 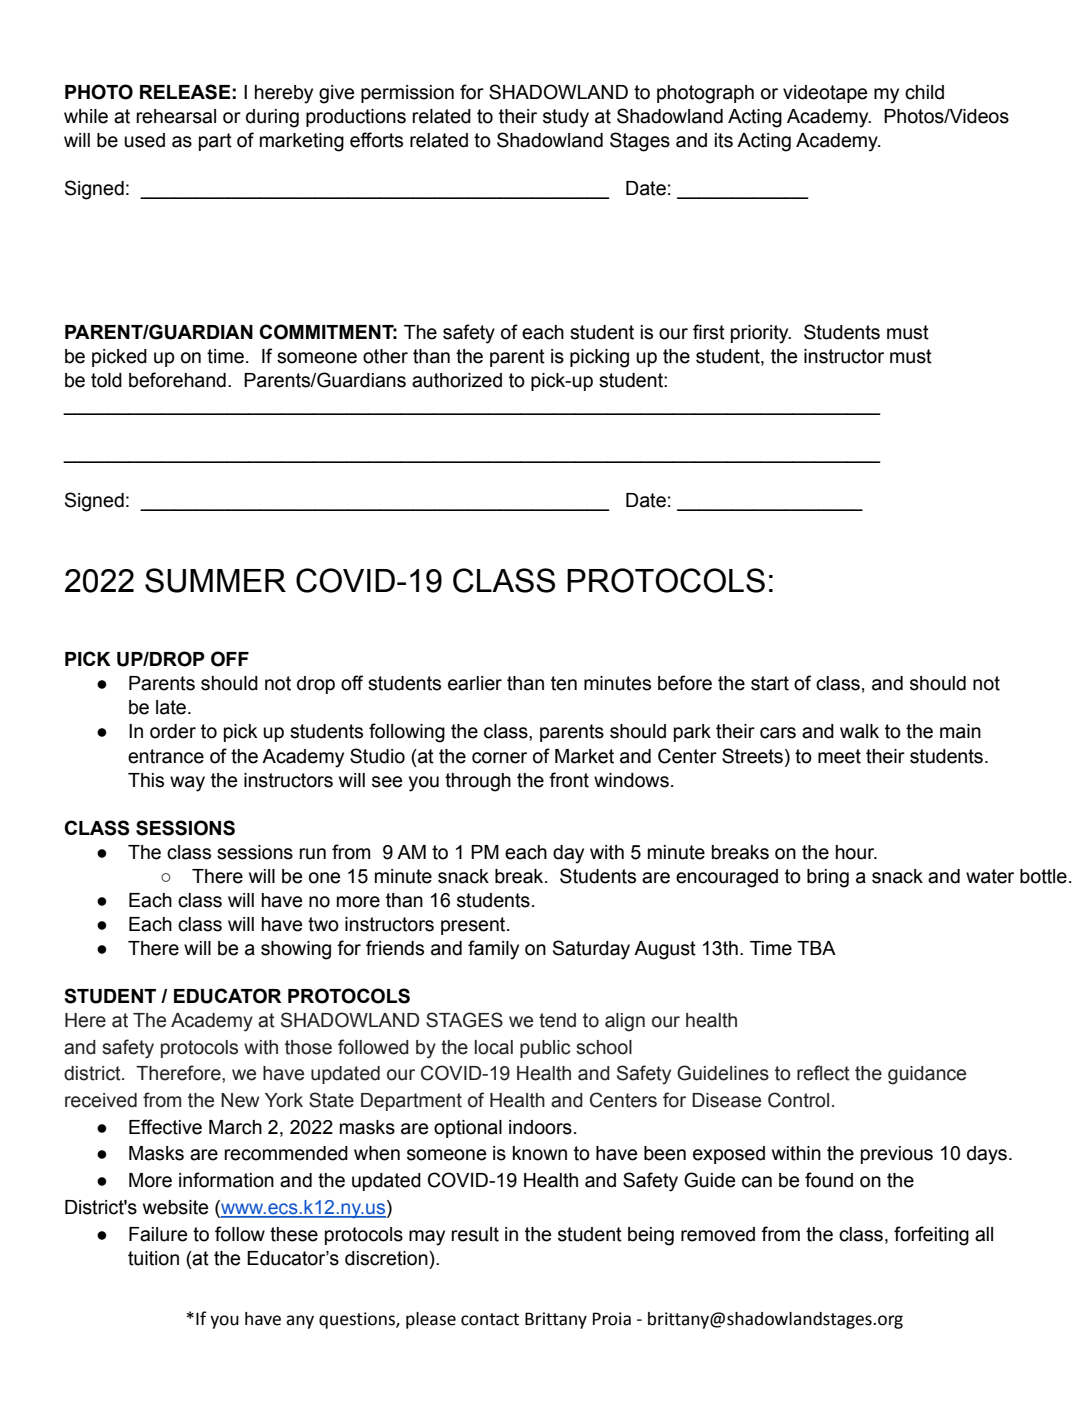 What do you see at coordinates (153, 1258) in the screenshot?
I see `tuition` at bounding box center [153, 1258].
